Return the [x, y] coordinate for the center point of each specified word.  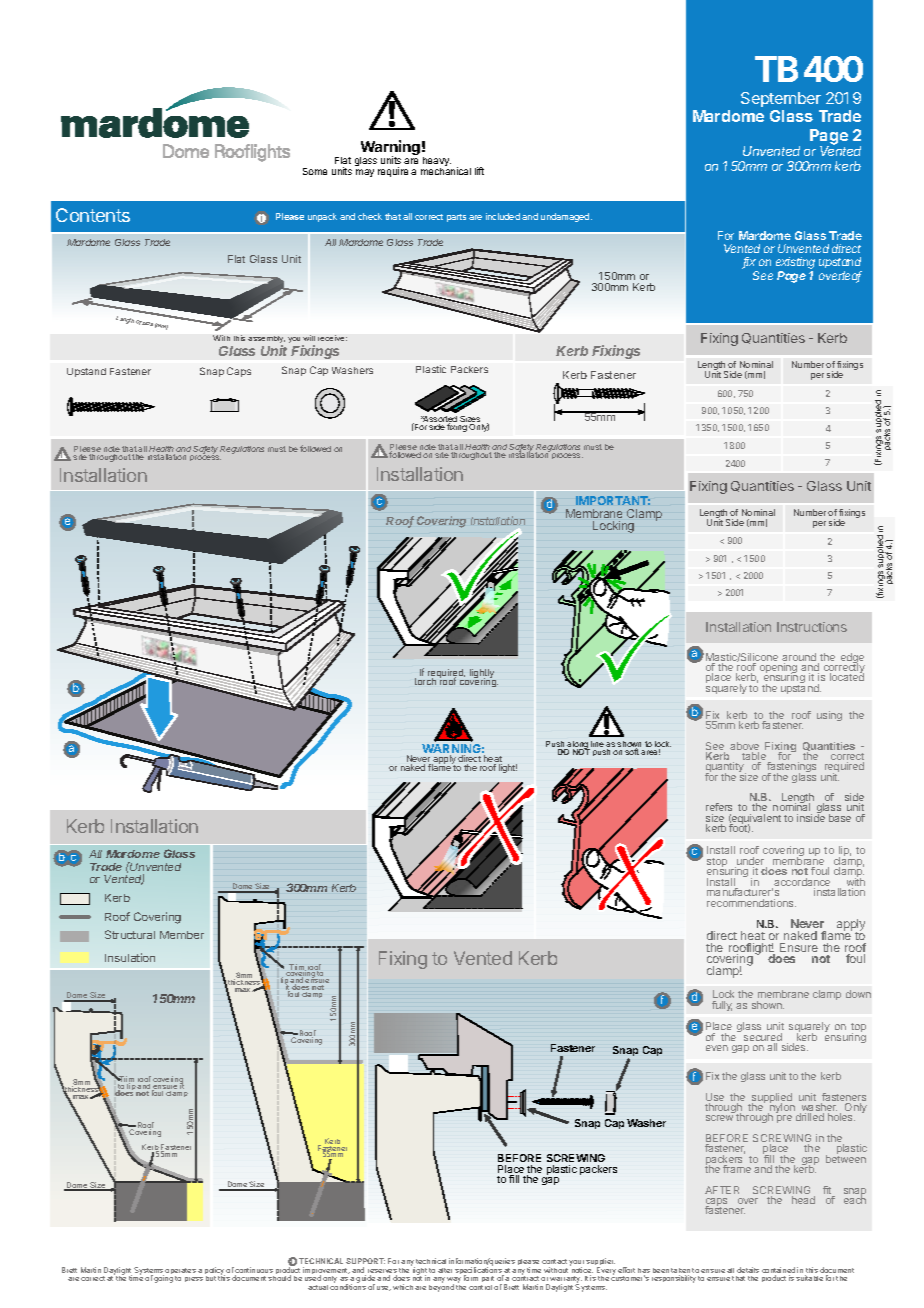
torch [426, 680]
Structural [130, 934]
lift [479, 171]
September [781, 99]
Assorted [439, 420]
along [578, 746]
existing [795, 264]
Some [315, 171]
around [800, 658]
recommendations [751, 903]
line [596, 745]
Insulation [130, 957]
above [744, 747]
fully [722, 1006]
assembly [266, 341]
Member [182, 935]
